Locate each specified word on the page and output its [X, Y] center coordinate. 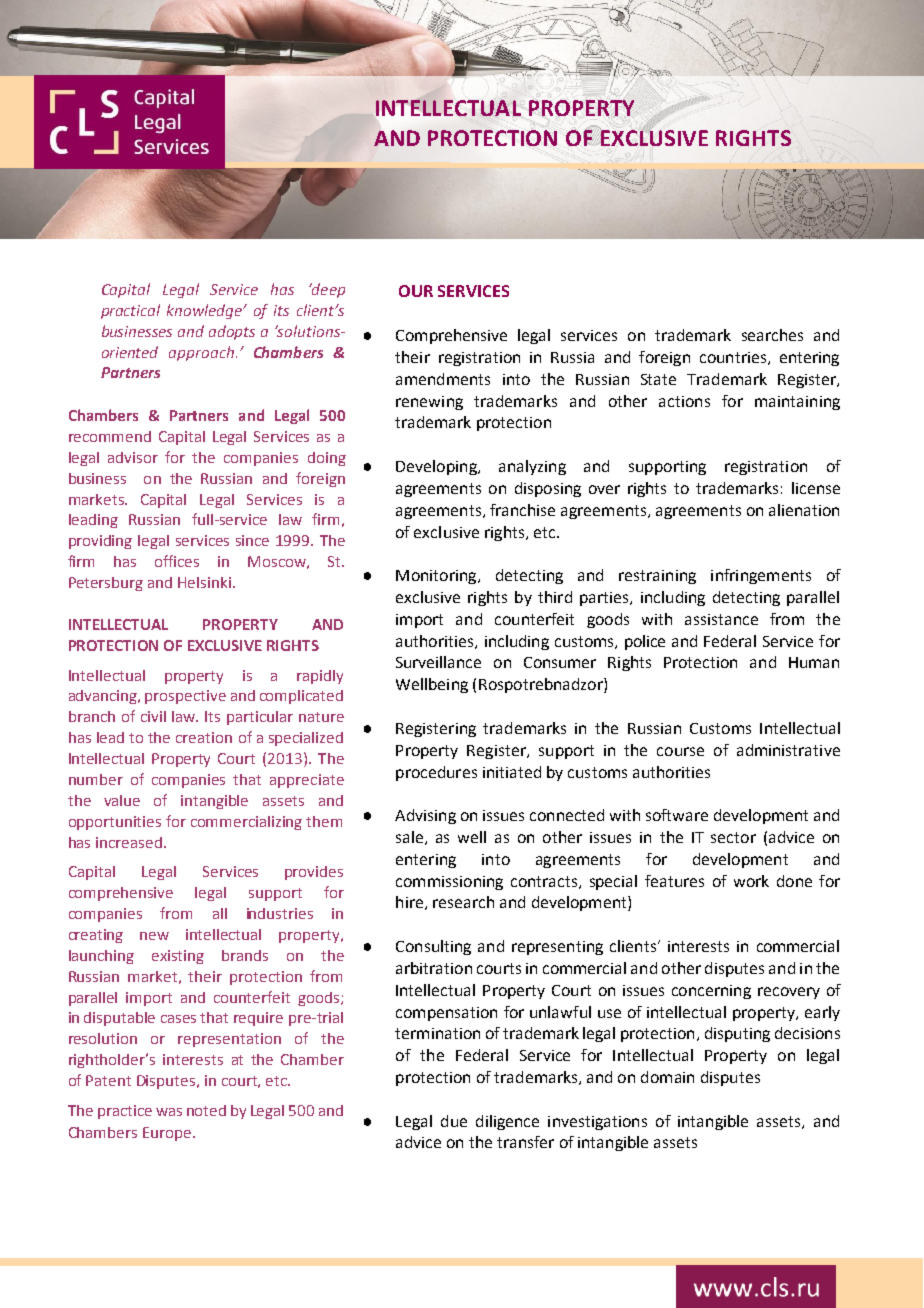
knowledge [206, 311]
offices [177, 561]
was [169, 1112]
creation [204, 737]
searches [772, 335]
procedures [436, 773]
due [454, 1121]
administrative [788, 750]
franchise [522, 510]
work [751, 881]
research [463, 902]
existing [178, 957]
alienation [804, 510]
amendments [443, 379]
